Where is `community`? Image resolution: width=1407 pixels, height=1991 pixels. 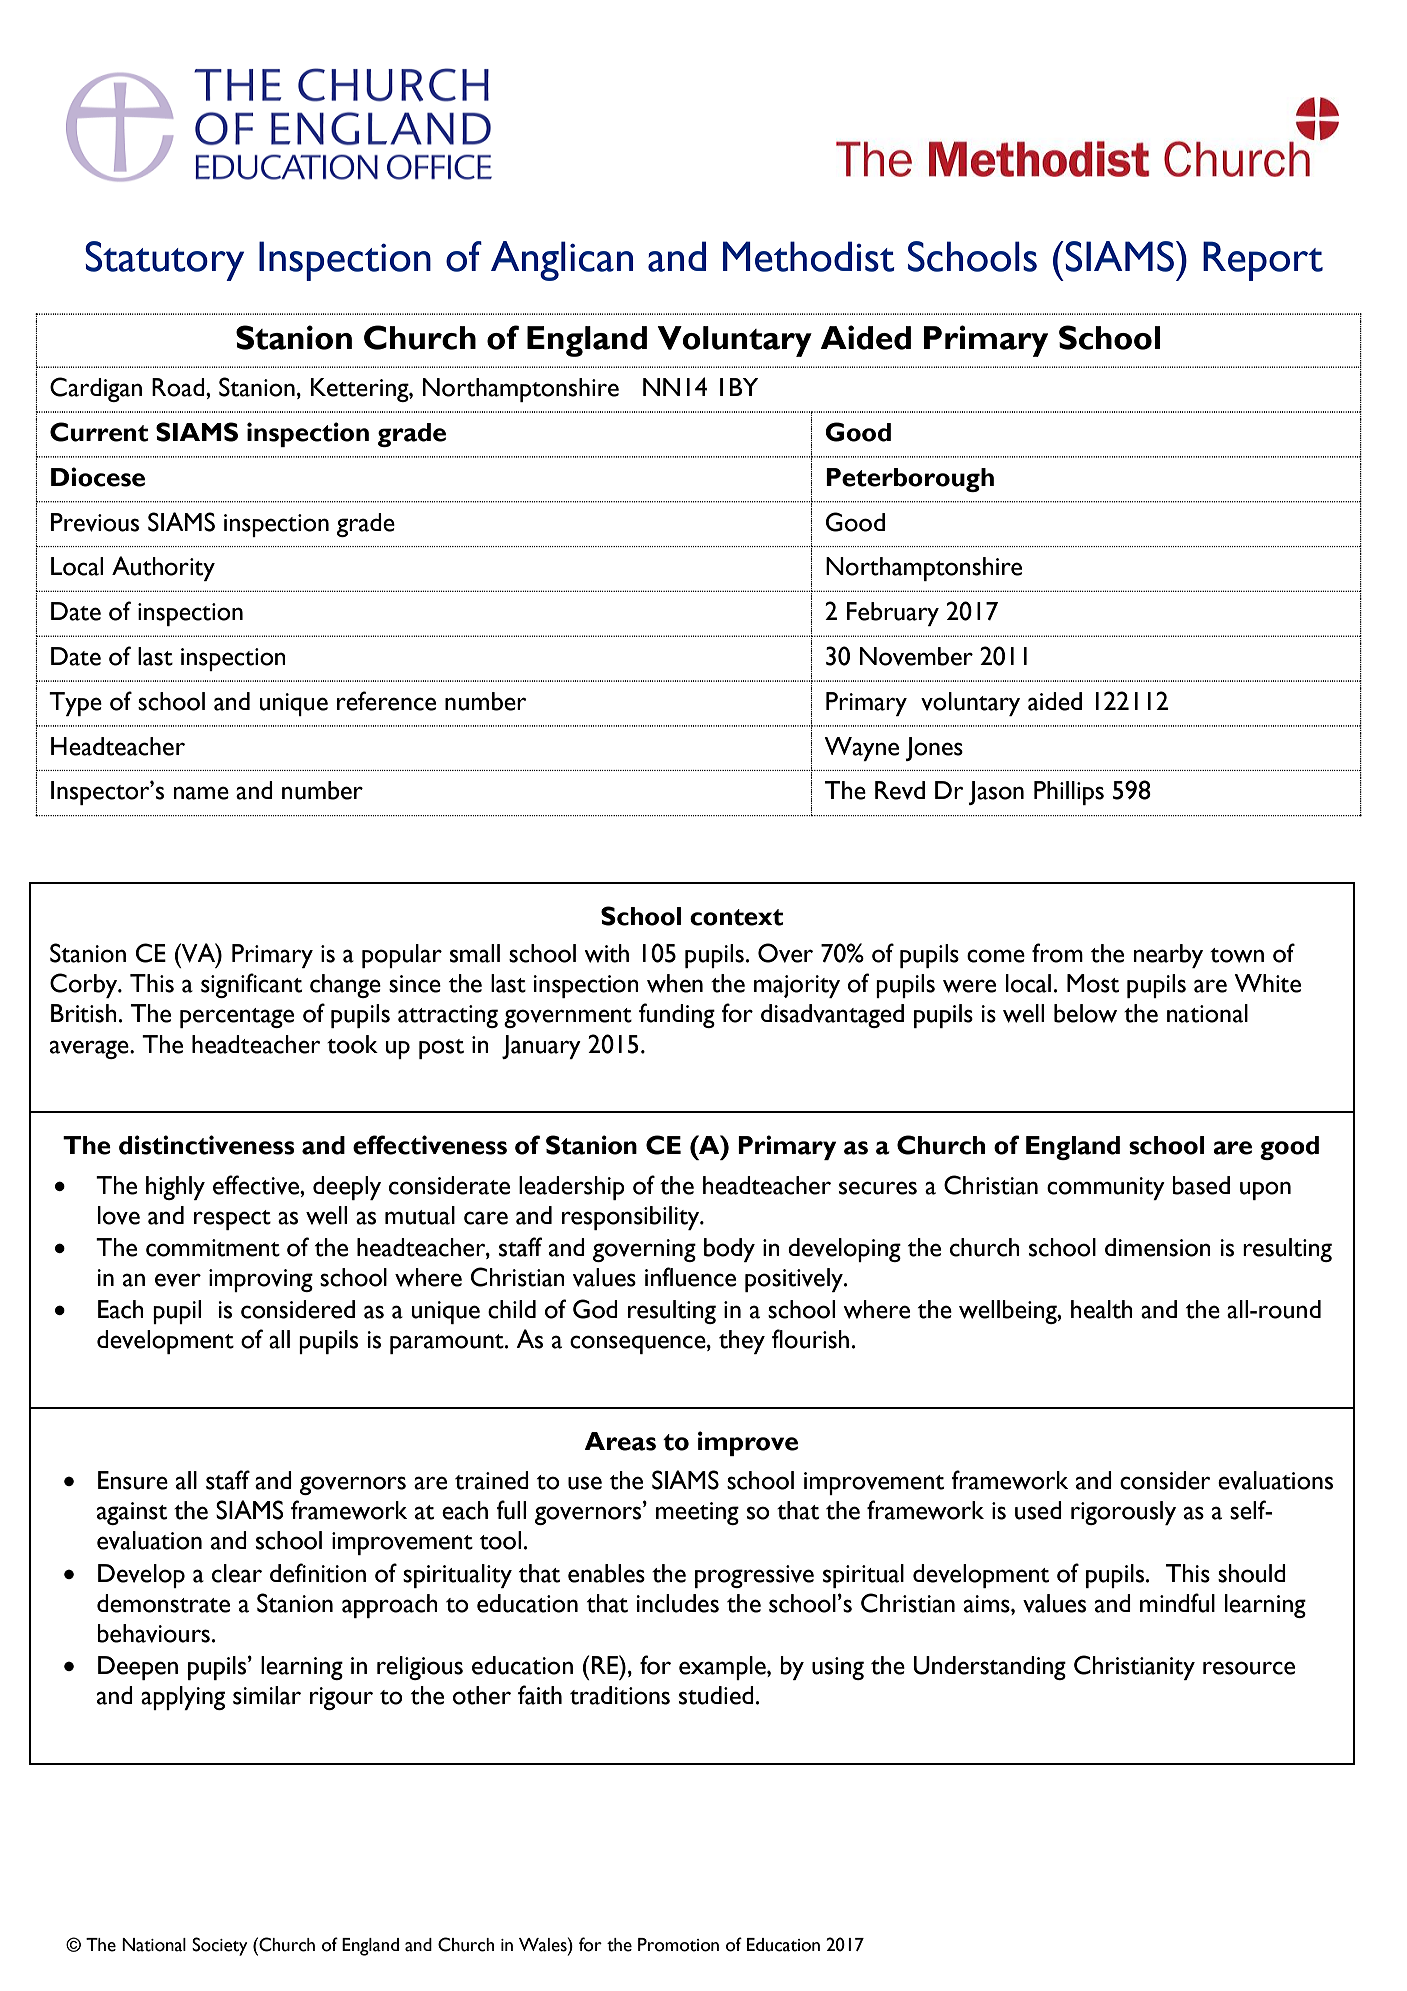 community is located at coordinates (1106, 1188).
